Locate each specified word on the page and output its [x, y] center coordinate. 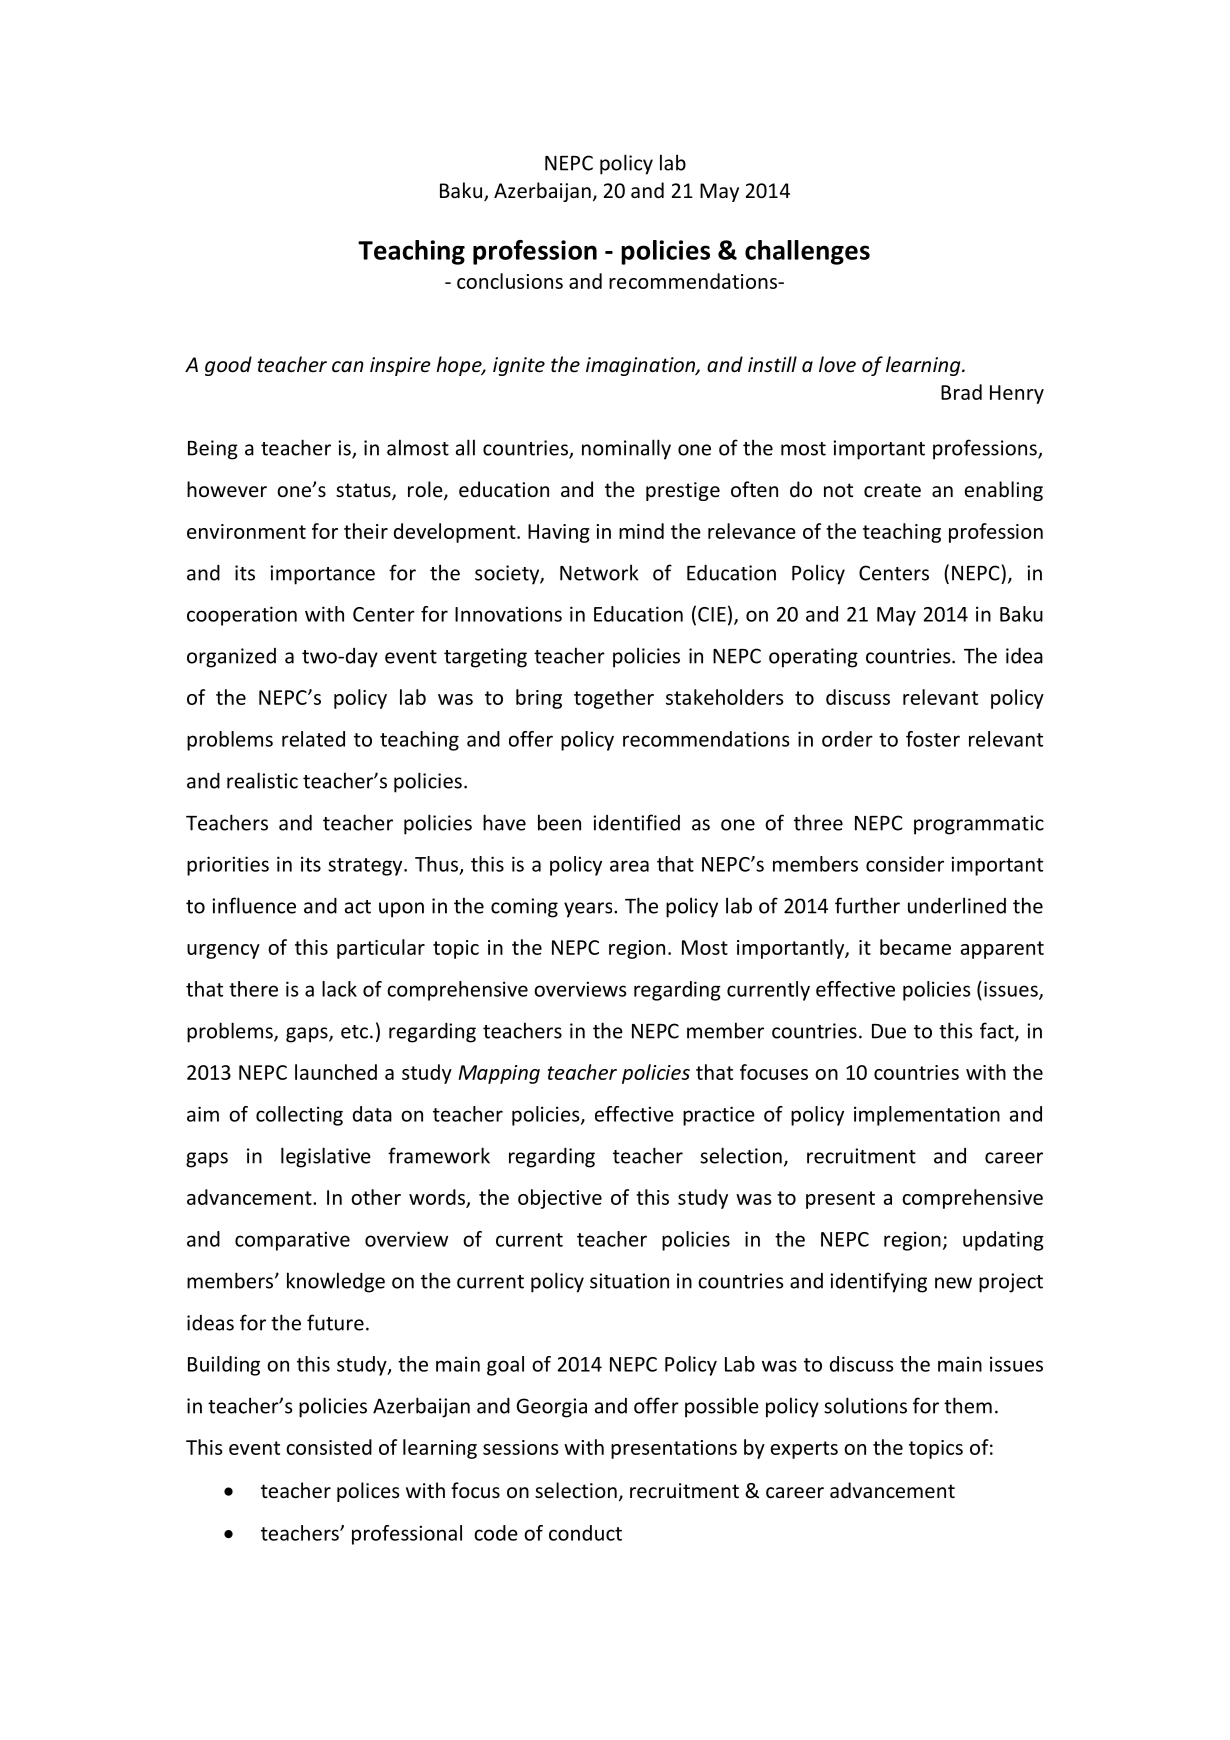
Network [599, 572]
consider [905, 864]
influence [254, 905]
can [348, 366]
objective [560, 1199]
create [892, 490]
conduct [585, 1533]
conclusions [510, 281]
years [589, 910]
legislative [326, 1157]
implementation [927, 1116]
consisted [329, 1447]
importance [322, 575]
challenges [807, 252]
